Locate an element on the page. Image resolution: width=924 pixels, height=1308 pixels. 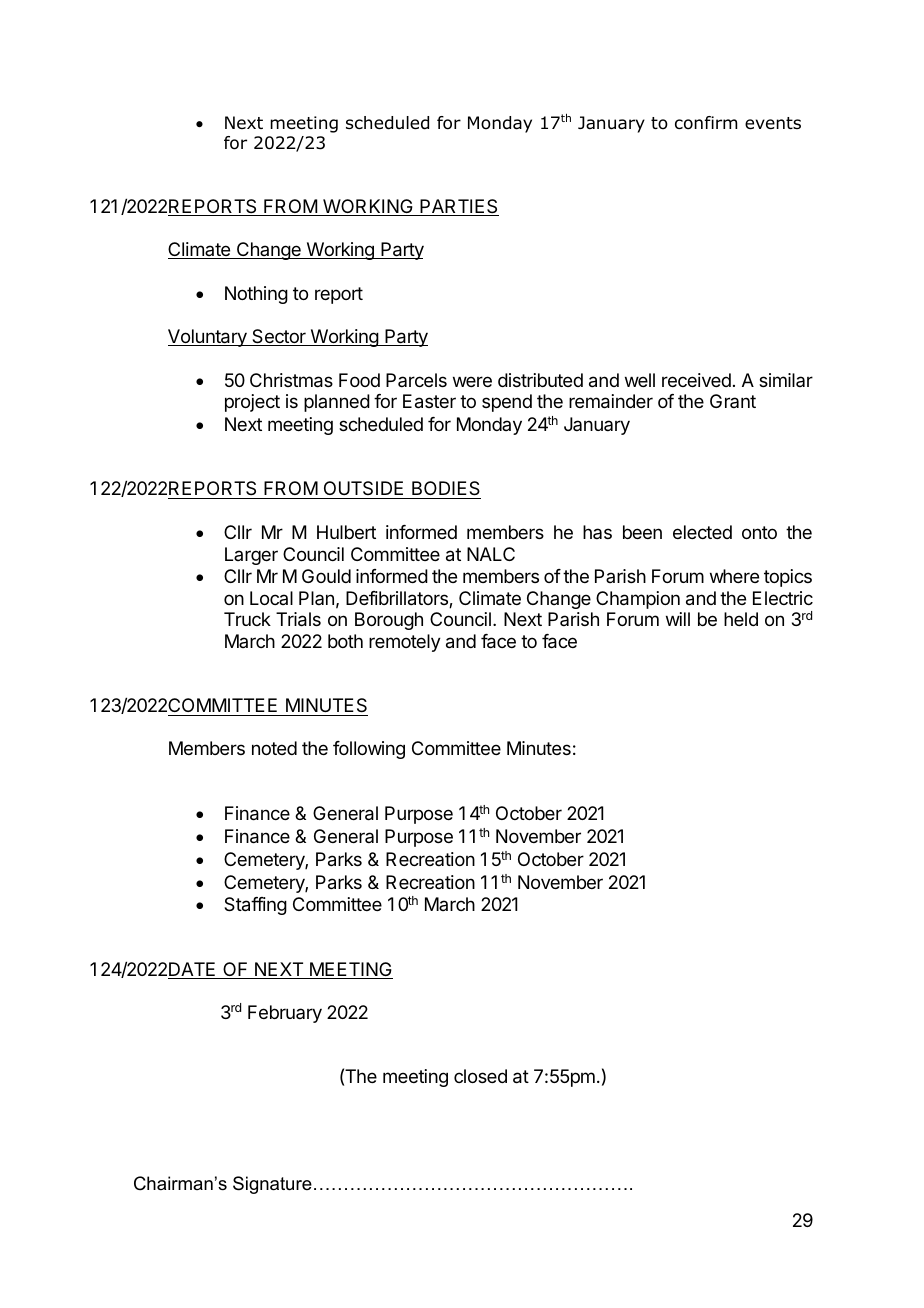
closed is located at coordinates (480, 1076).
